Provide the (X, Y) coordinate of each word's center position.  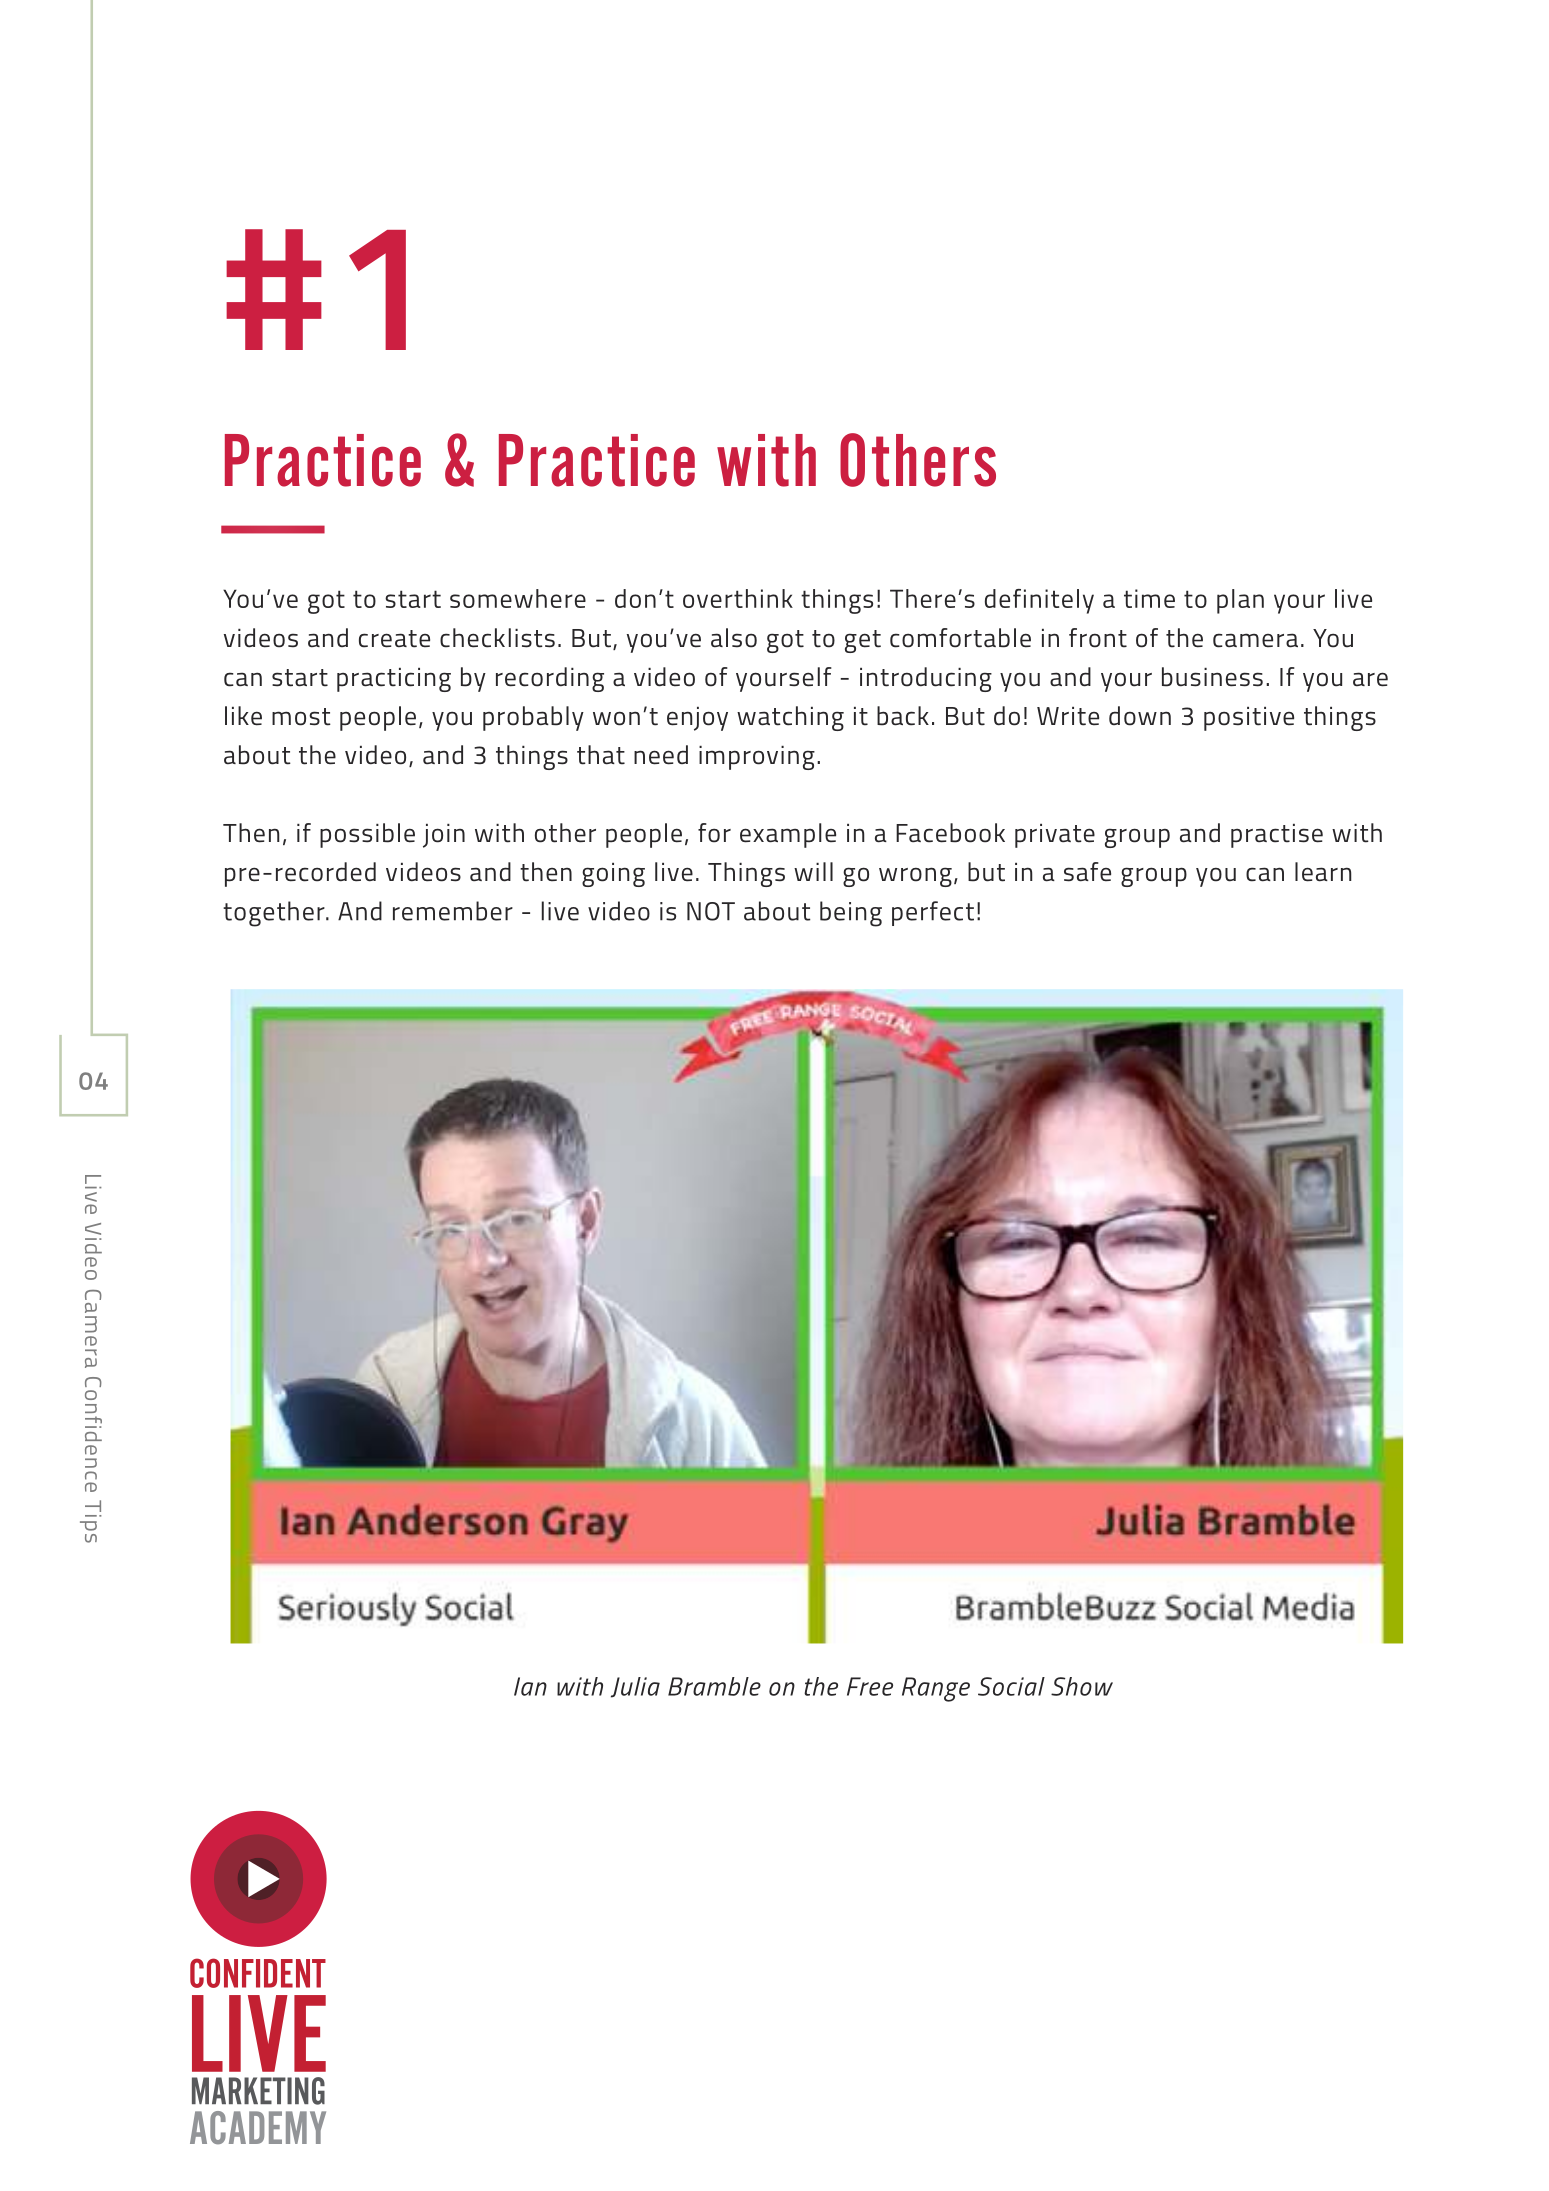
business (1212, 677)
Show (1082, 1686)
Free (870, 1686)
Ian (530, 1686)
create (394, 639)
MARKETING (258, 2091)
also (734, 638)
